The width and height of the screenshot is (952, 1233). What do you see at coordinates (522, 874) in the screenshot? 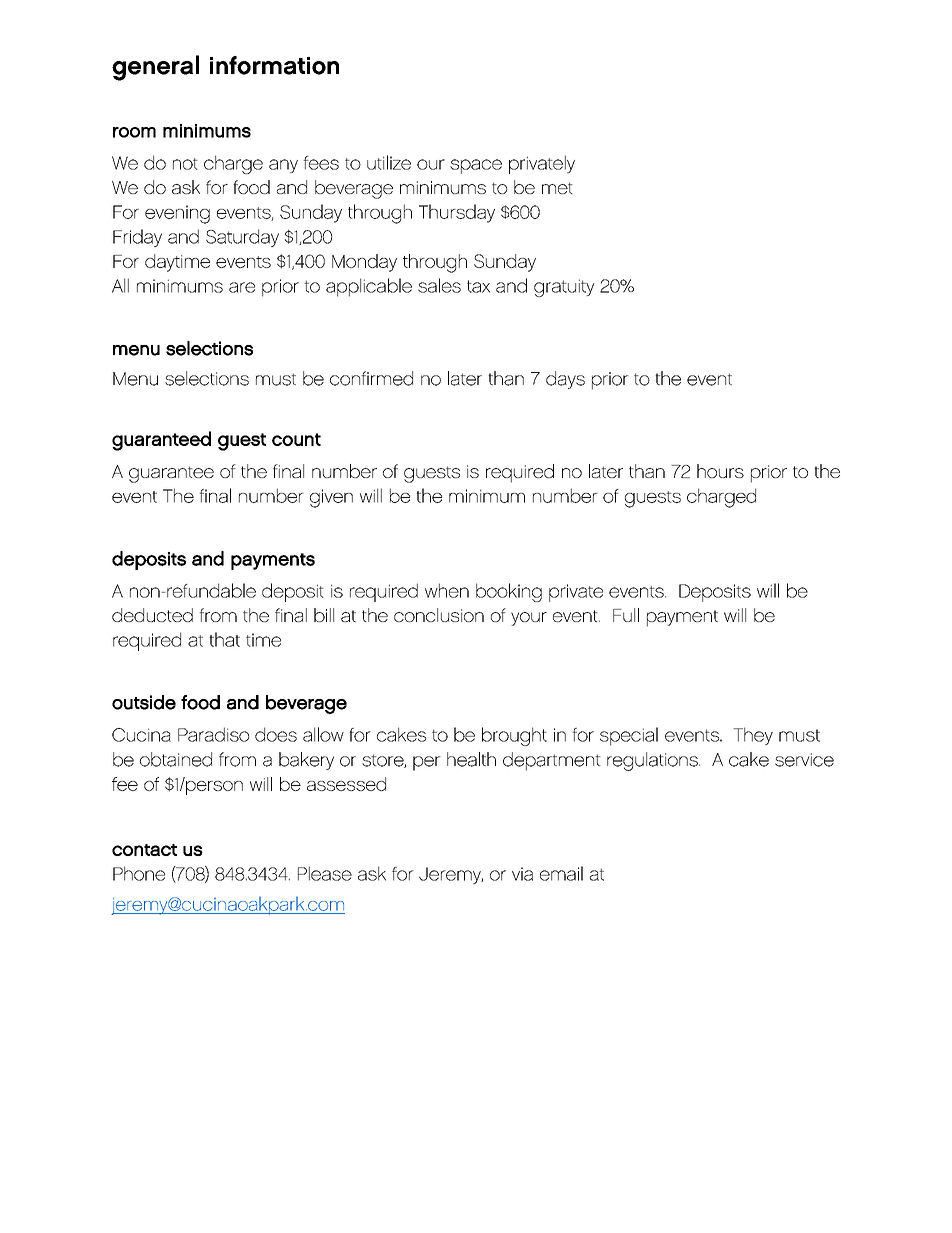
I see `via` at bounding box center [522, 874].
